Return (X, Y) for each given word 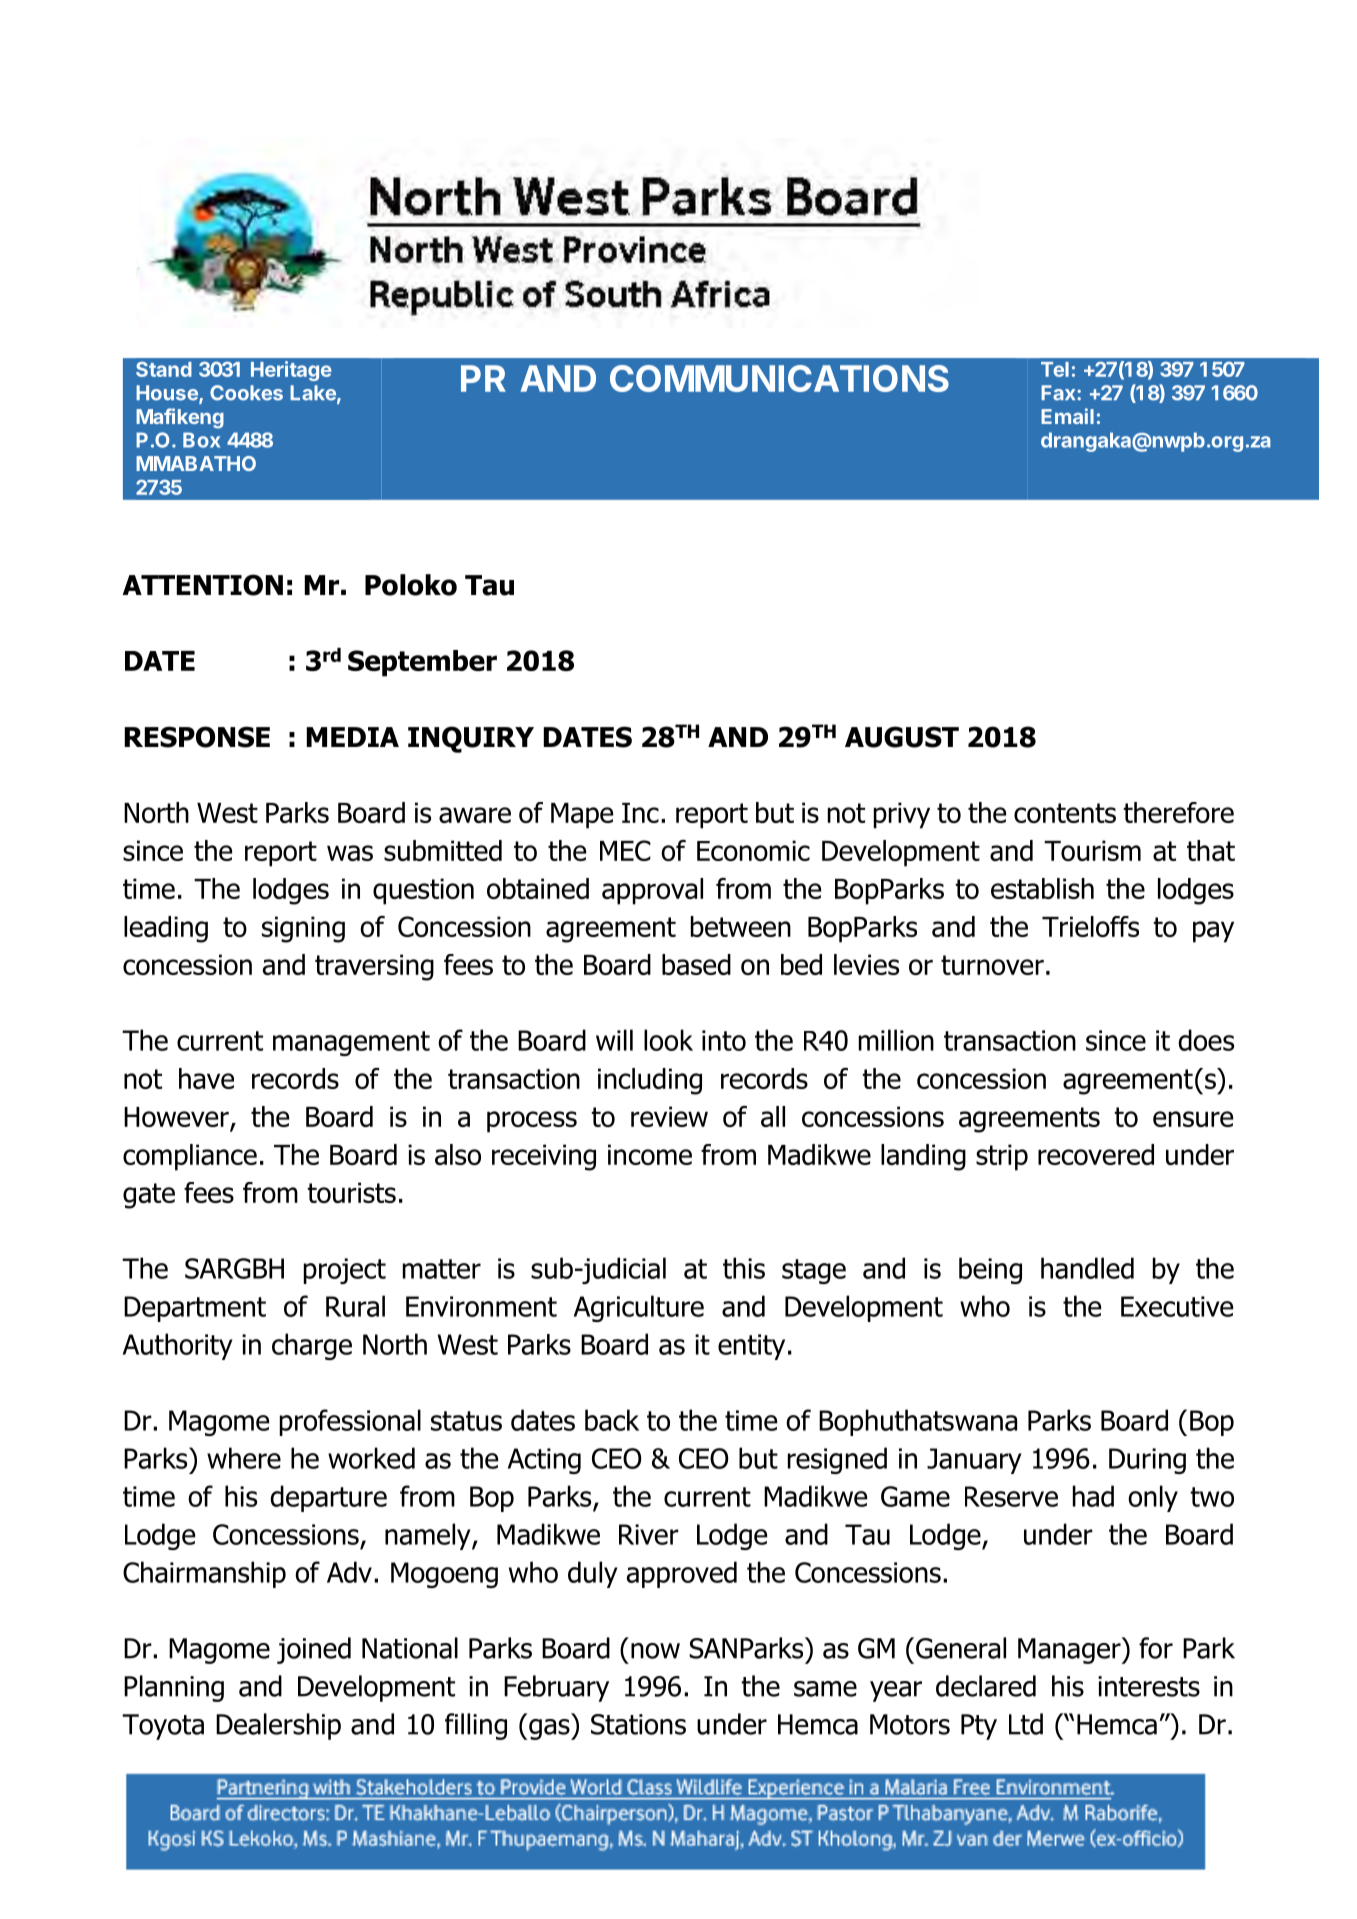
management (351, 1043)
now (655, 1651)
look (668, 1040)
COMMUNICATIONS (779, 378)
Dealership (278, 1726)
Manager (1070, 1650)
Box (201, 440)
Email (1067, 416)
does (1206, 1040)
